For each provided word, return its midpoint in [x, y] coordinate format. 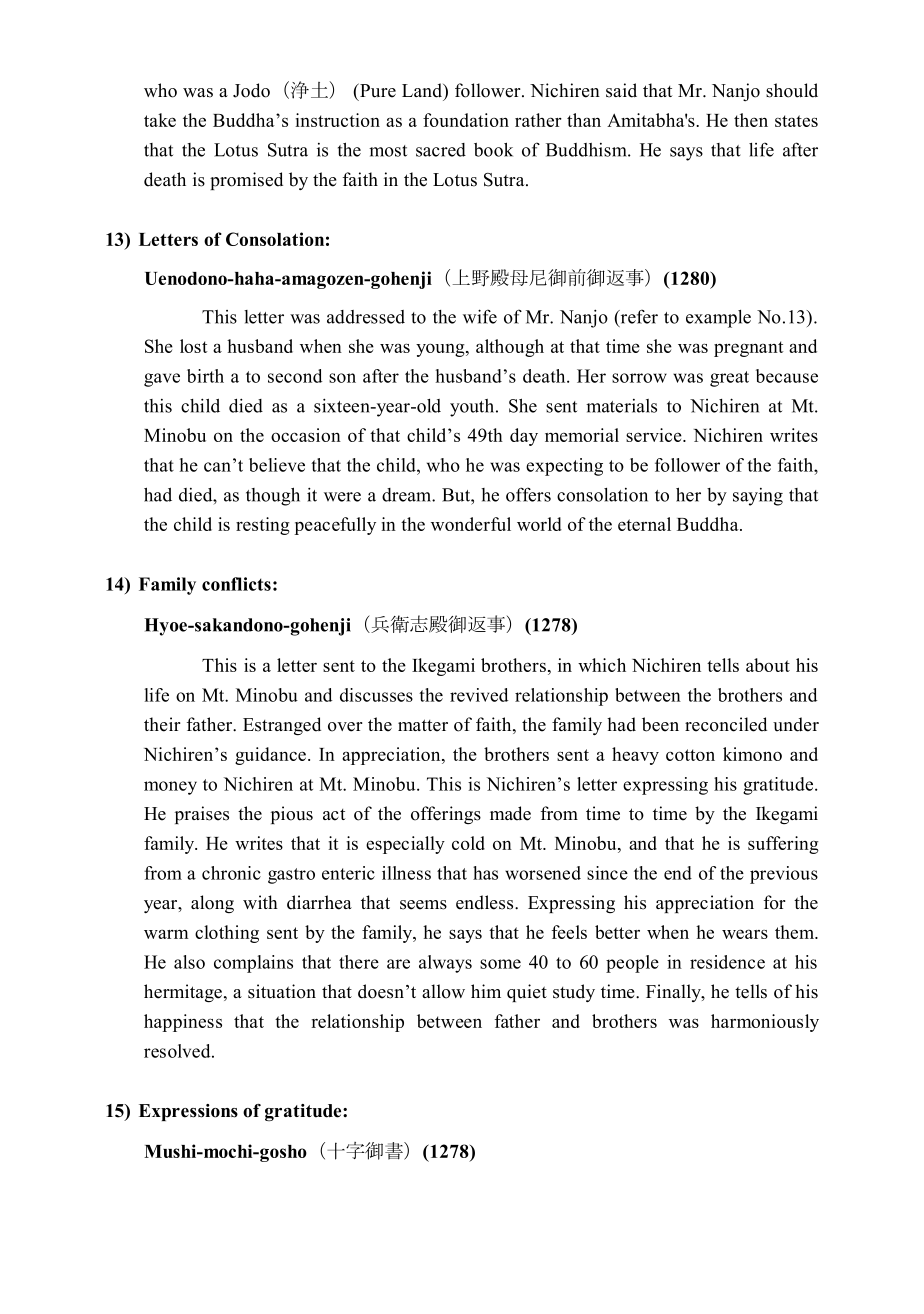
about [768, 665]
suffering [783, 845]
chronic [231, 873]
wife [480, 316]
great [729, 379]
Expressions [188, 1112]
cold [468, 843]
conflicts [236, 584]
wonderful [471, 524]
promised [246, 181]
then [751, 120]
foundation [466, 120]
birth [205, 376]
